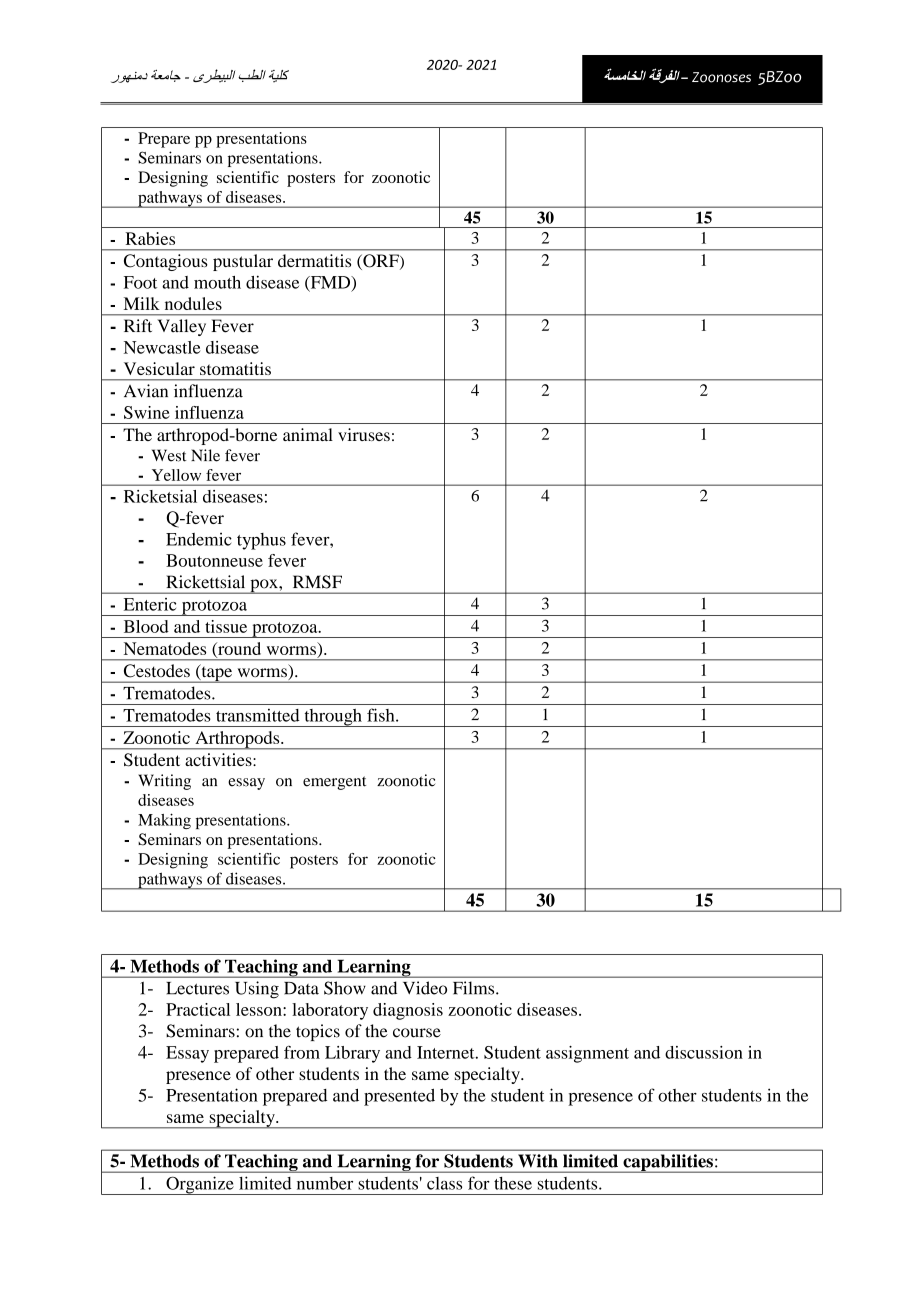 The width and height of the screenshot is (924, 1308). I want to click on Writing, so click(164, 782).
